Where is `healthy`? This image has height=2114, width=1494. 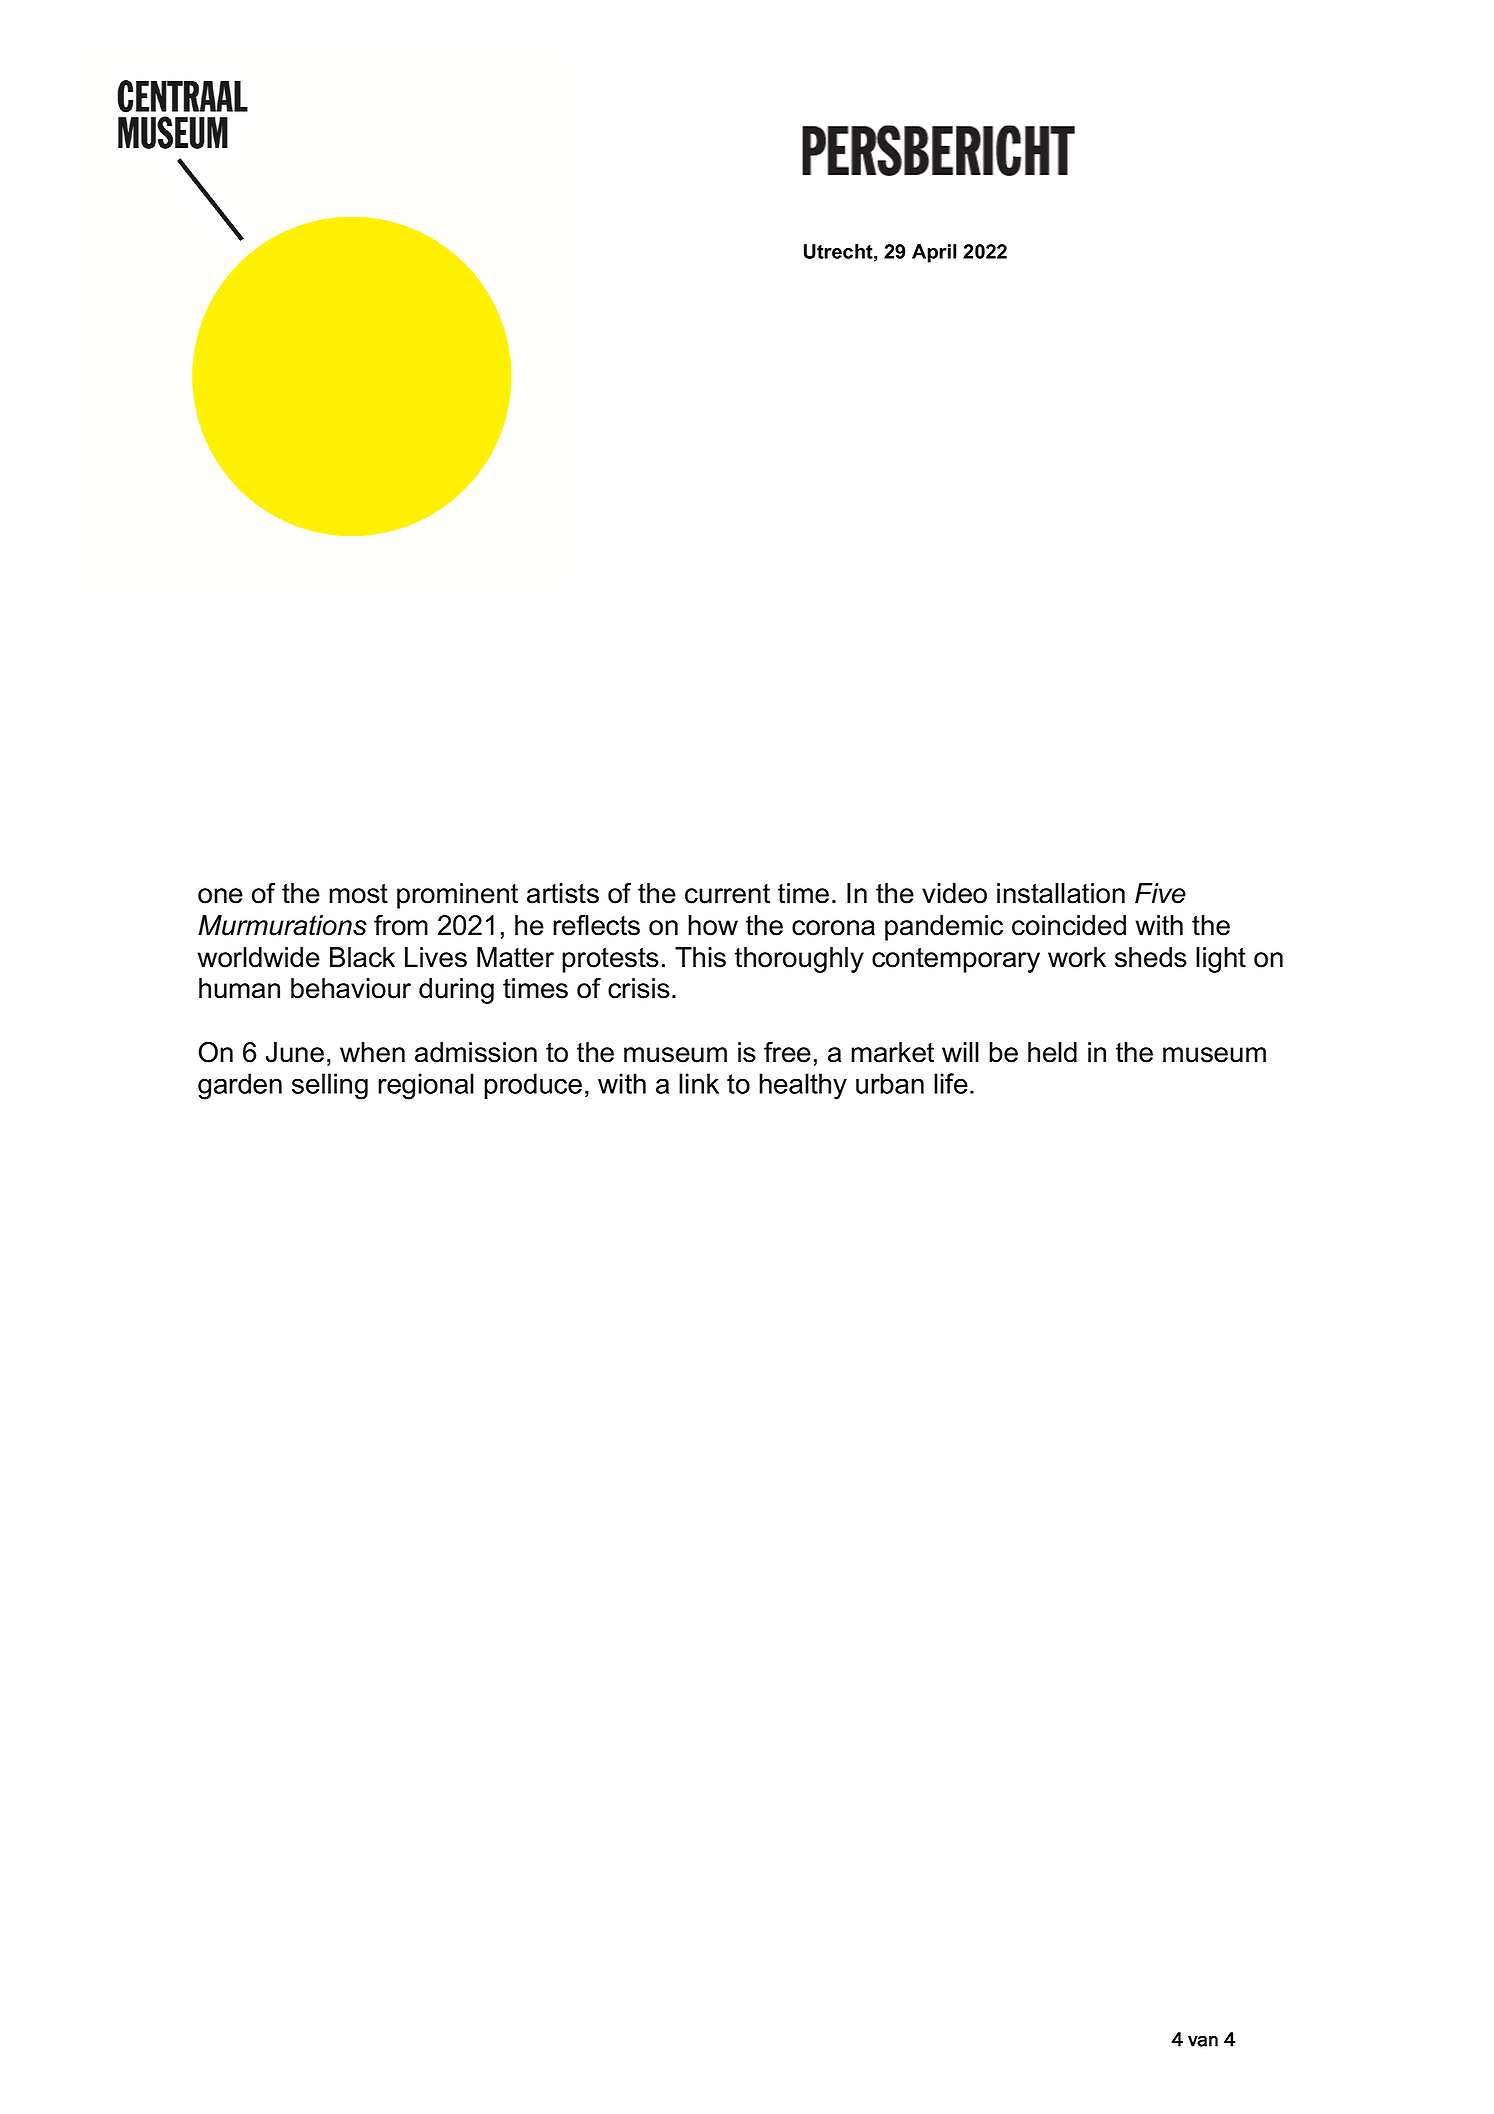
healthy is located at coordinates (803, 1086).
